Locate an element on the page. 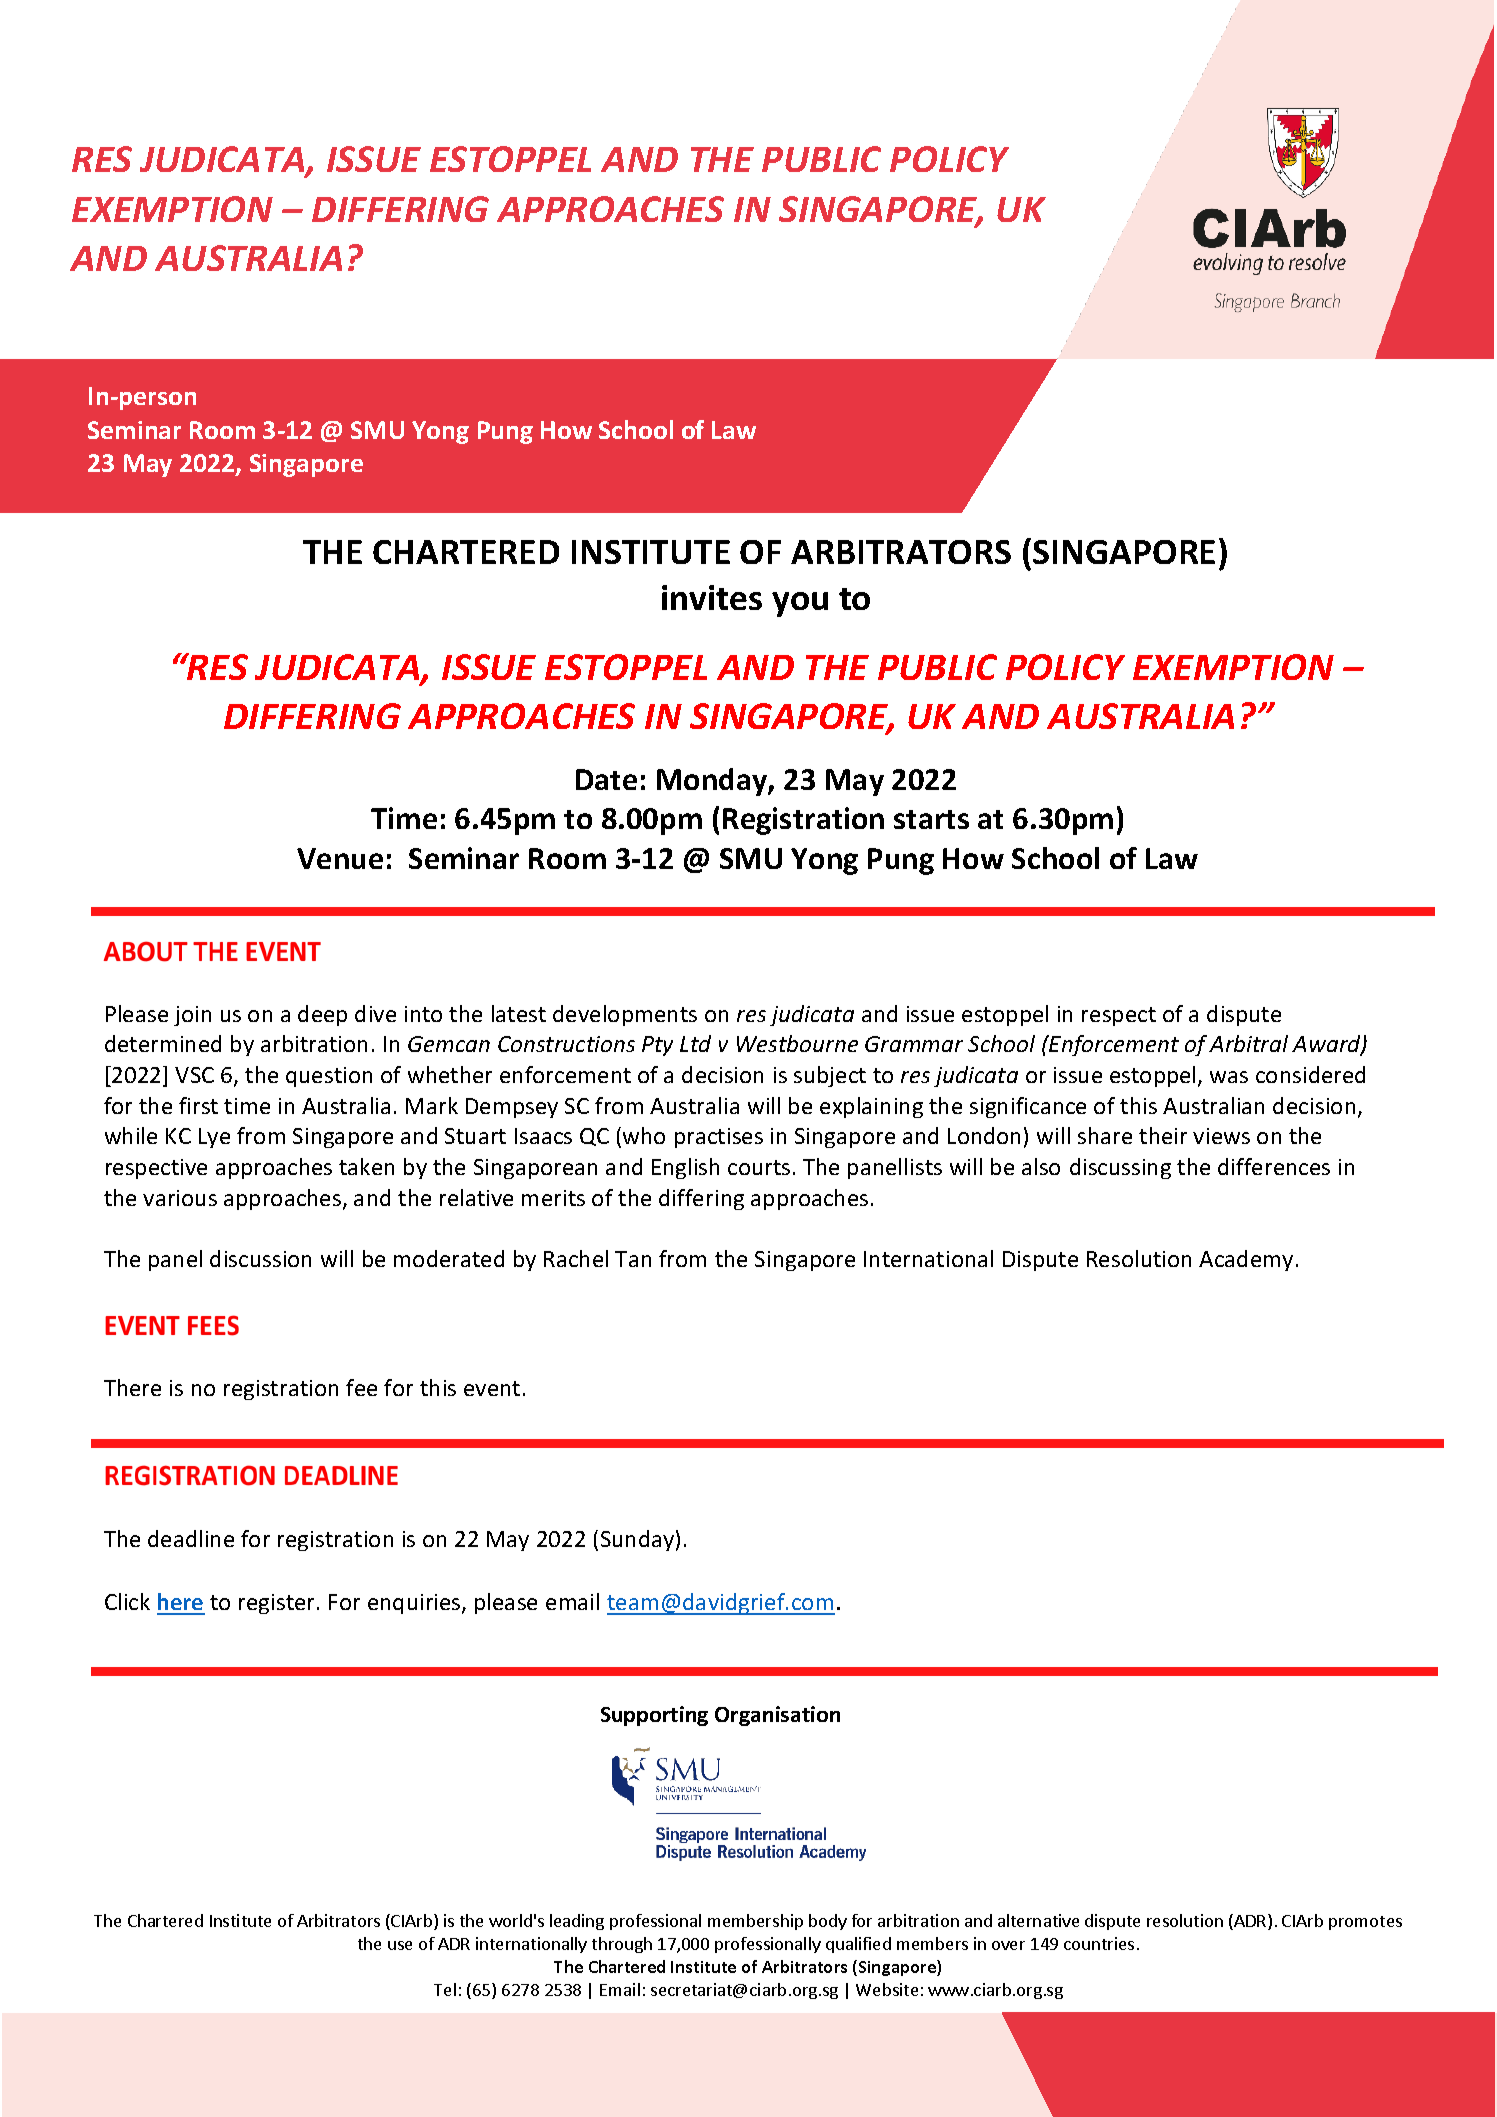 The width and height of the document is (1497, 2117). Tan is located at coordinates (633, 1259).
